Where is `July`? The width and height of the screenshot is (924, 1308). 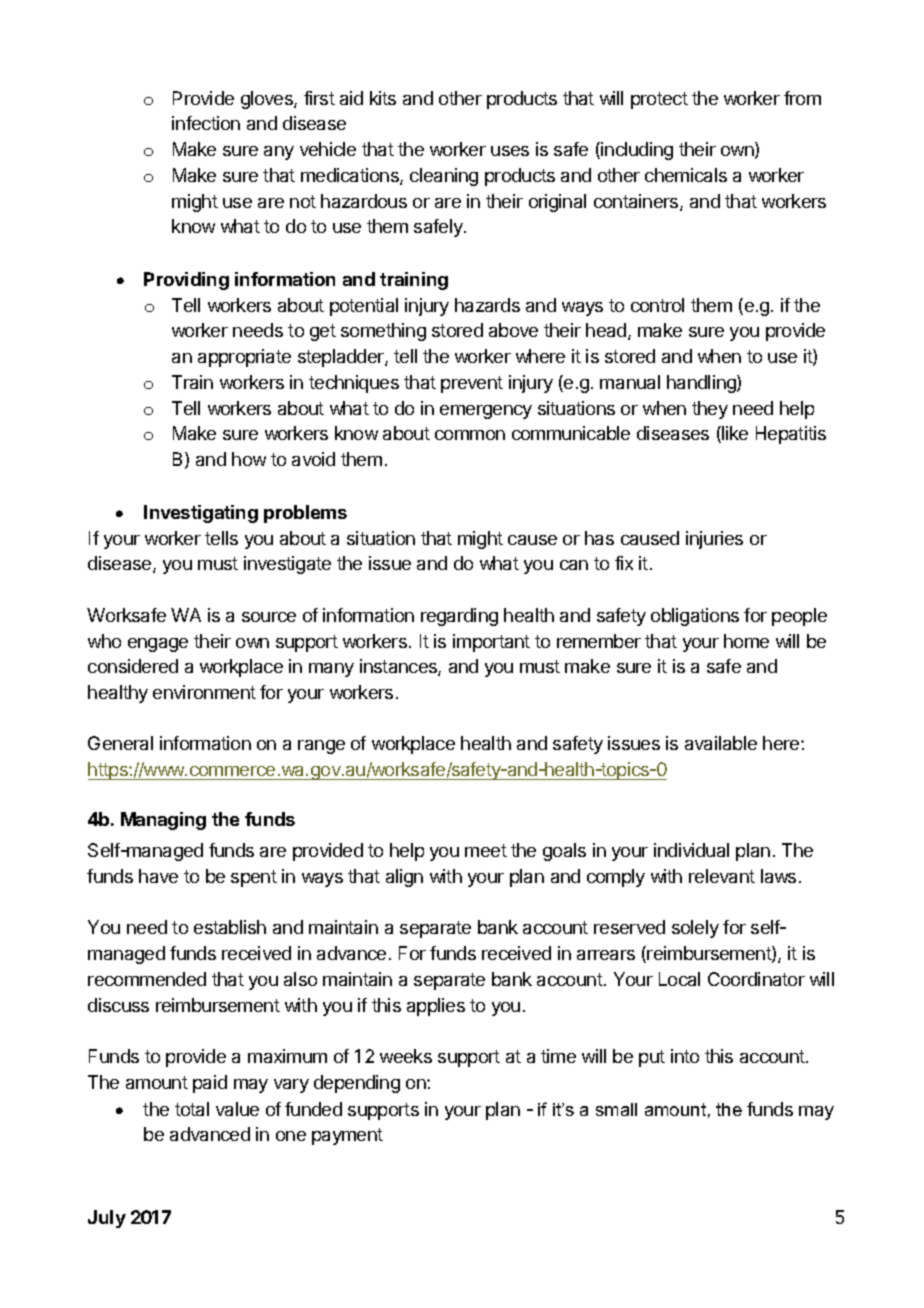
July is located at coordinates (107, 1219).
